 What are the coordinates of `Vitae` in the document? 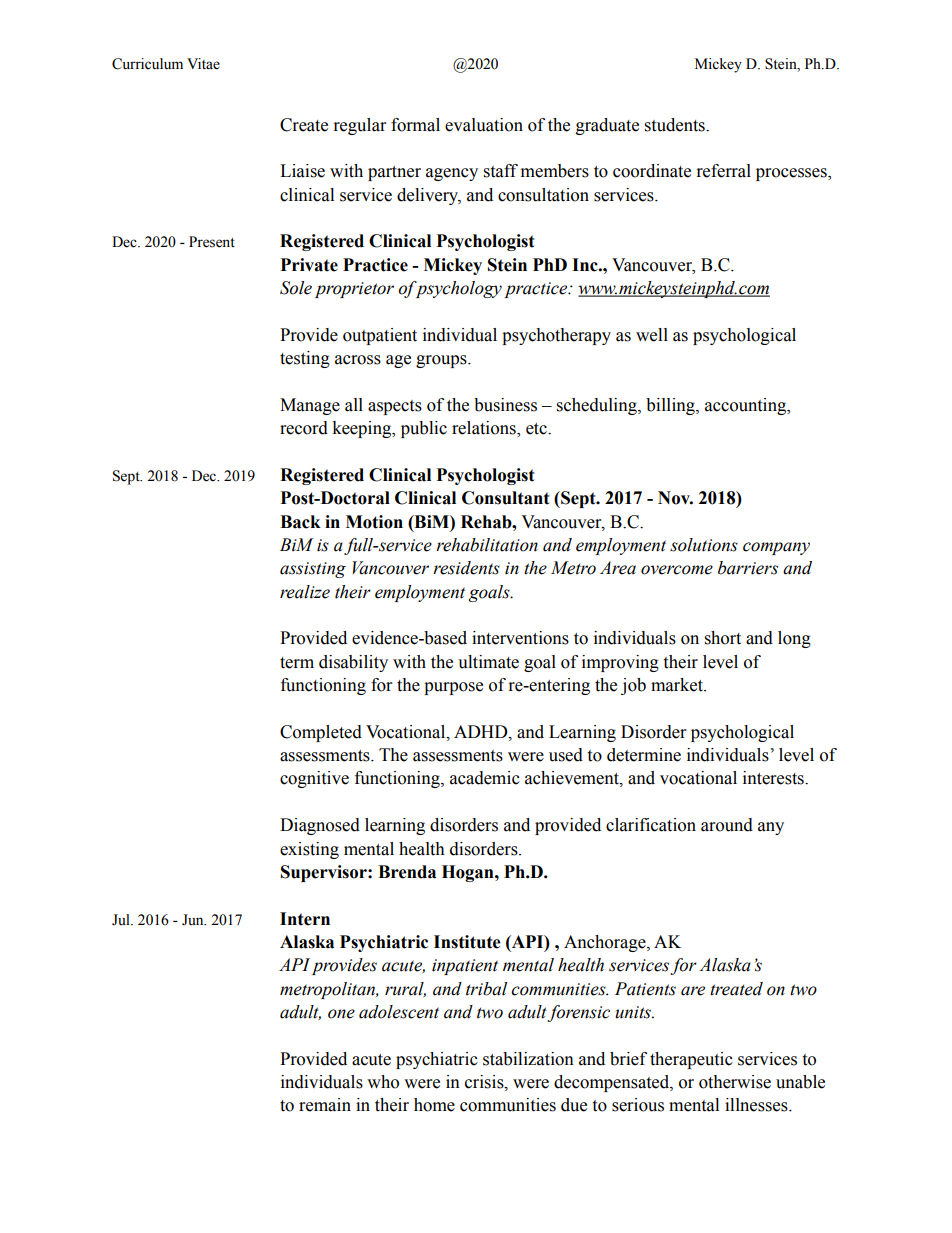 It's located at (203, 64).
